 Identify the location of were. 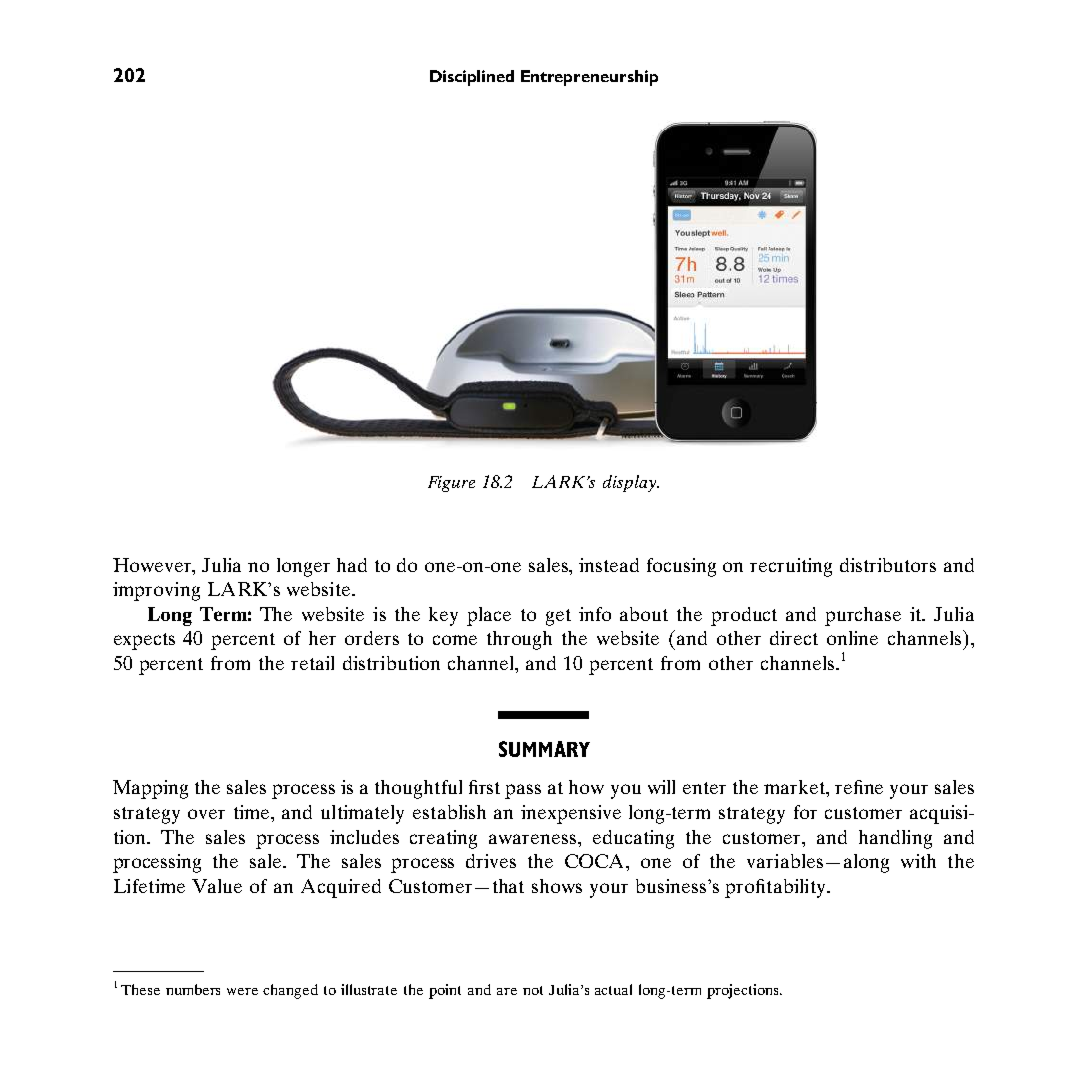
(242, 991).
